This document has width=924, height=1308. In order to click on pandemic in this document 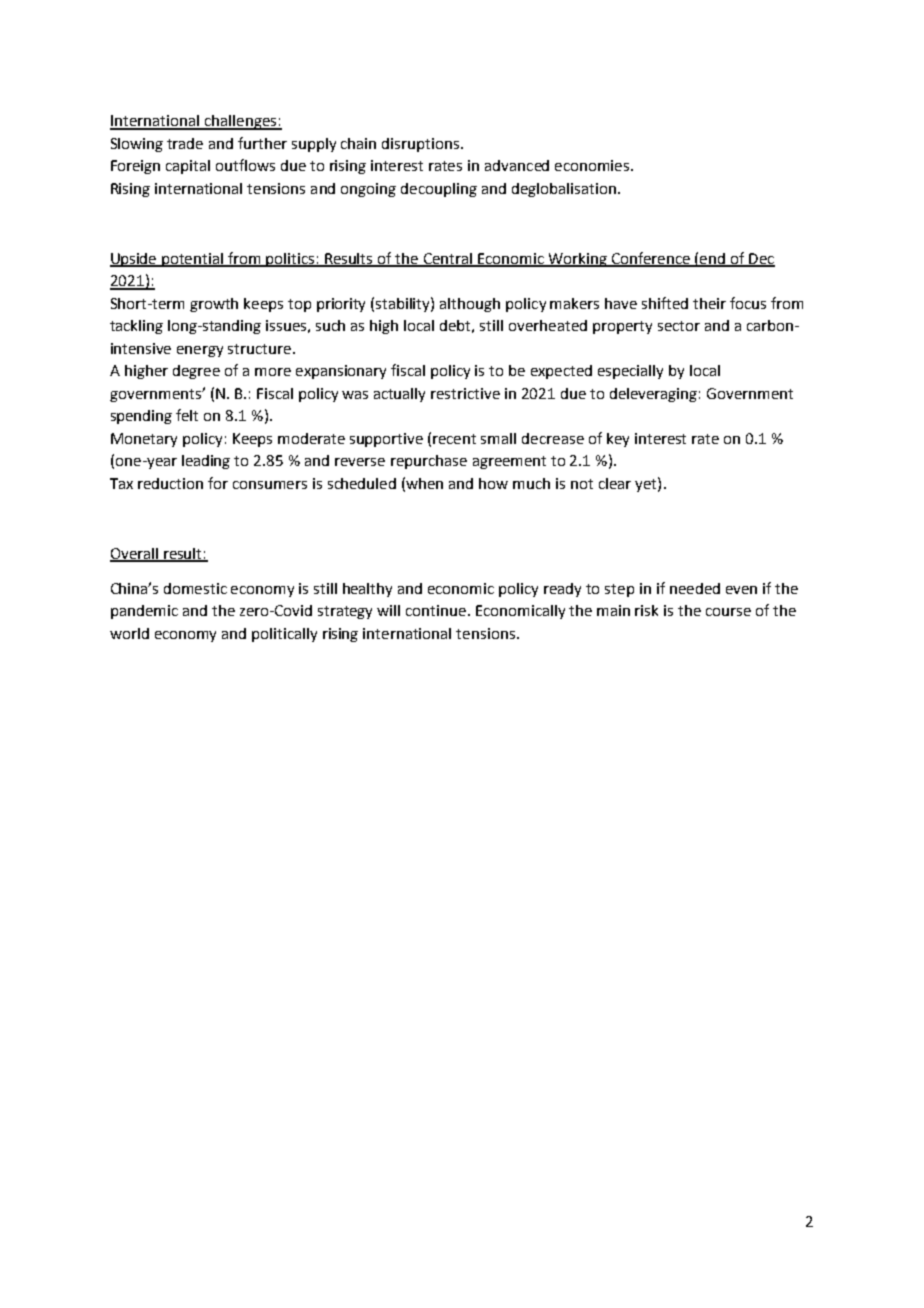, I will do `click(144, 612)`.
